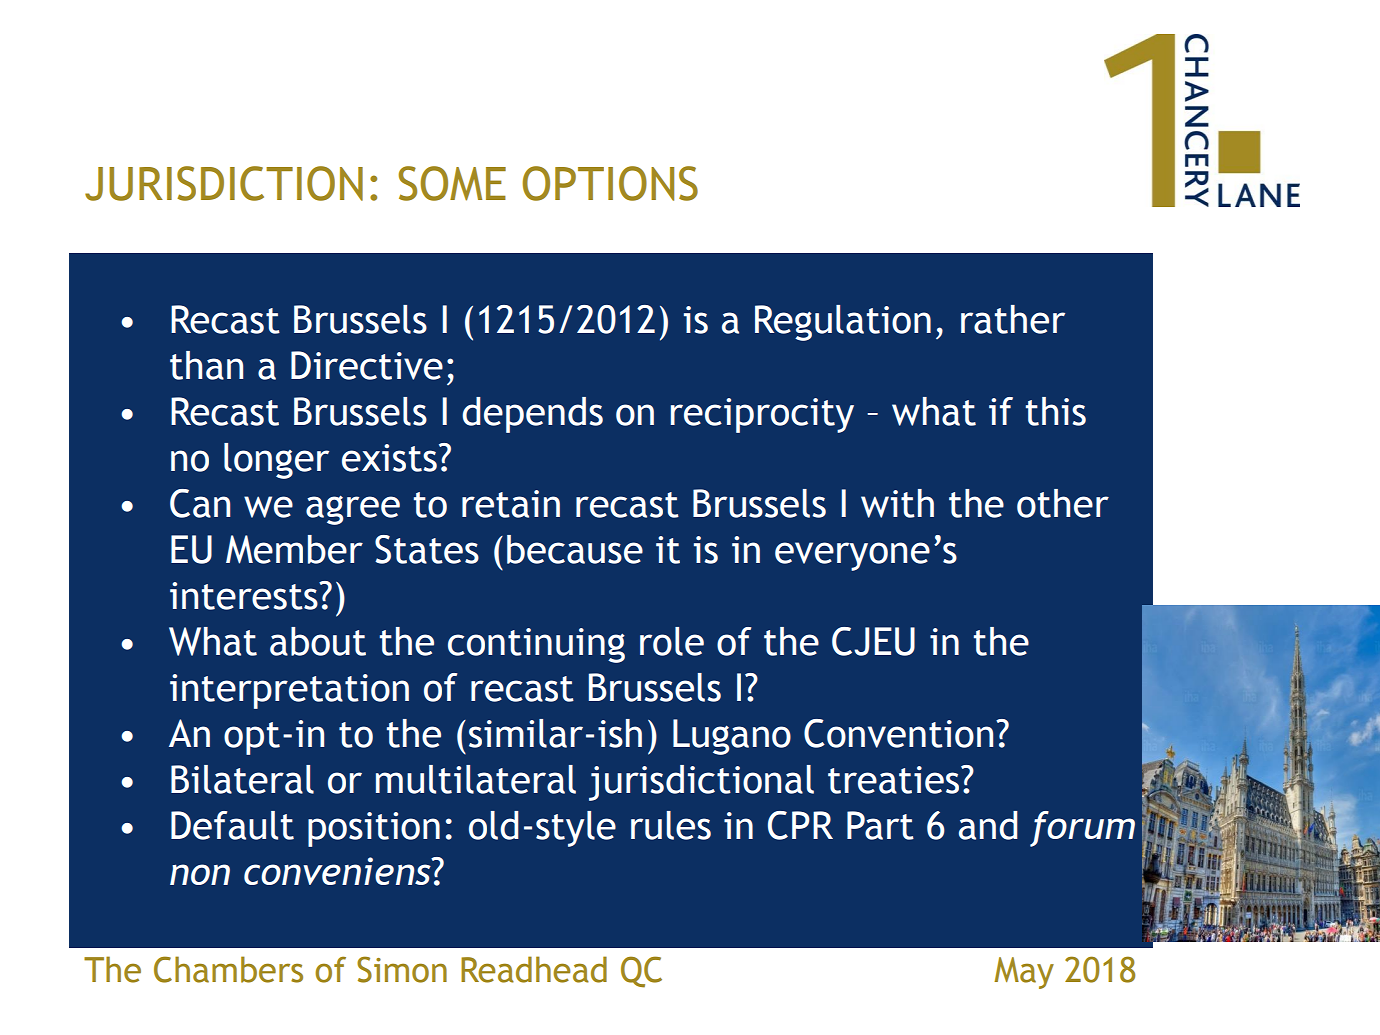  Describe the element at coordinates (1056, 411) in the screenshot. I see `this` at that location.
